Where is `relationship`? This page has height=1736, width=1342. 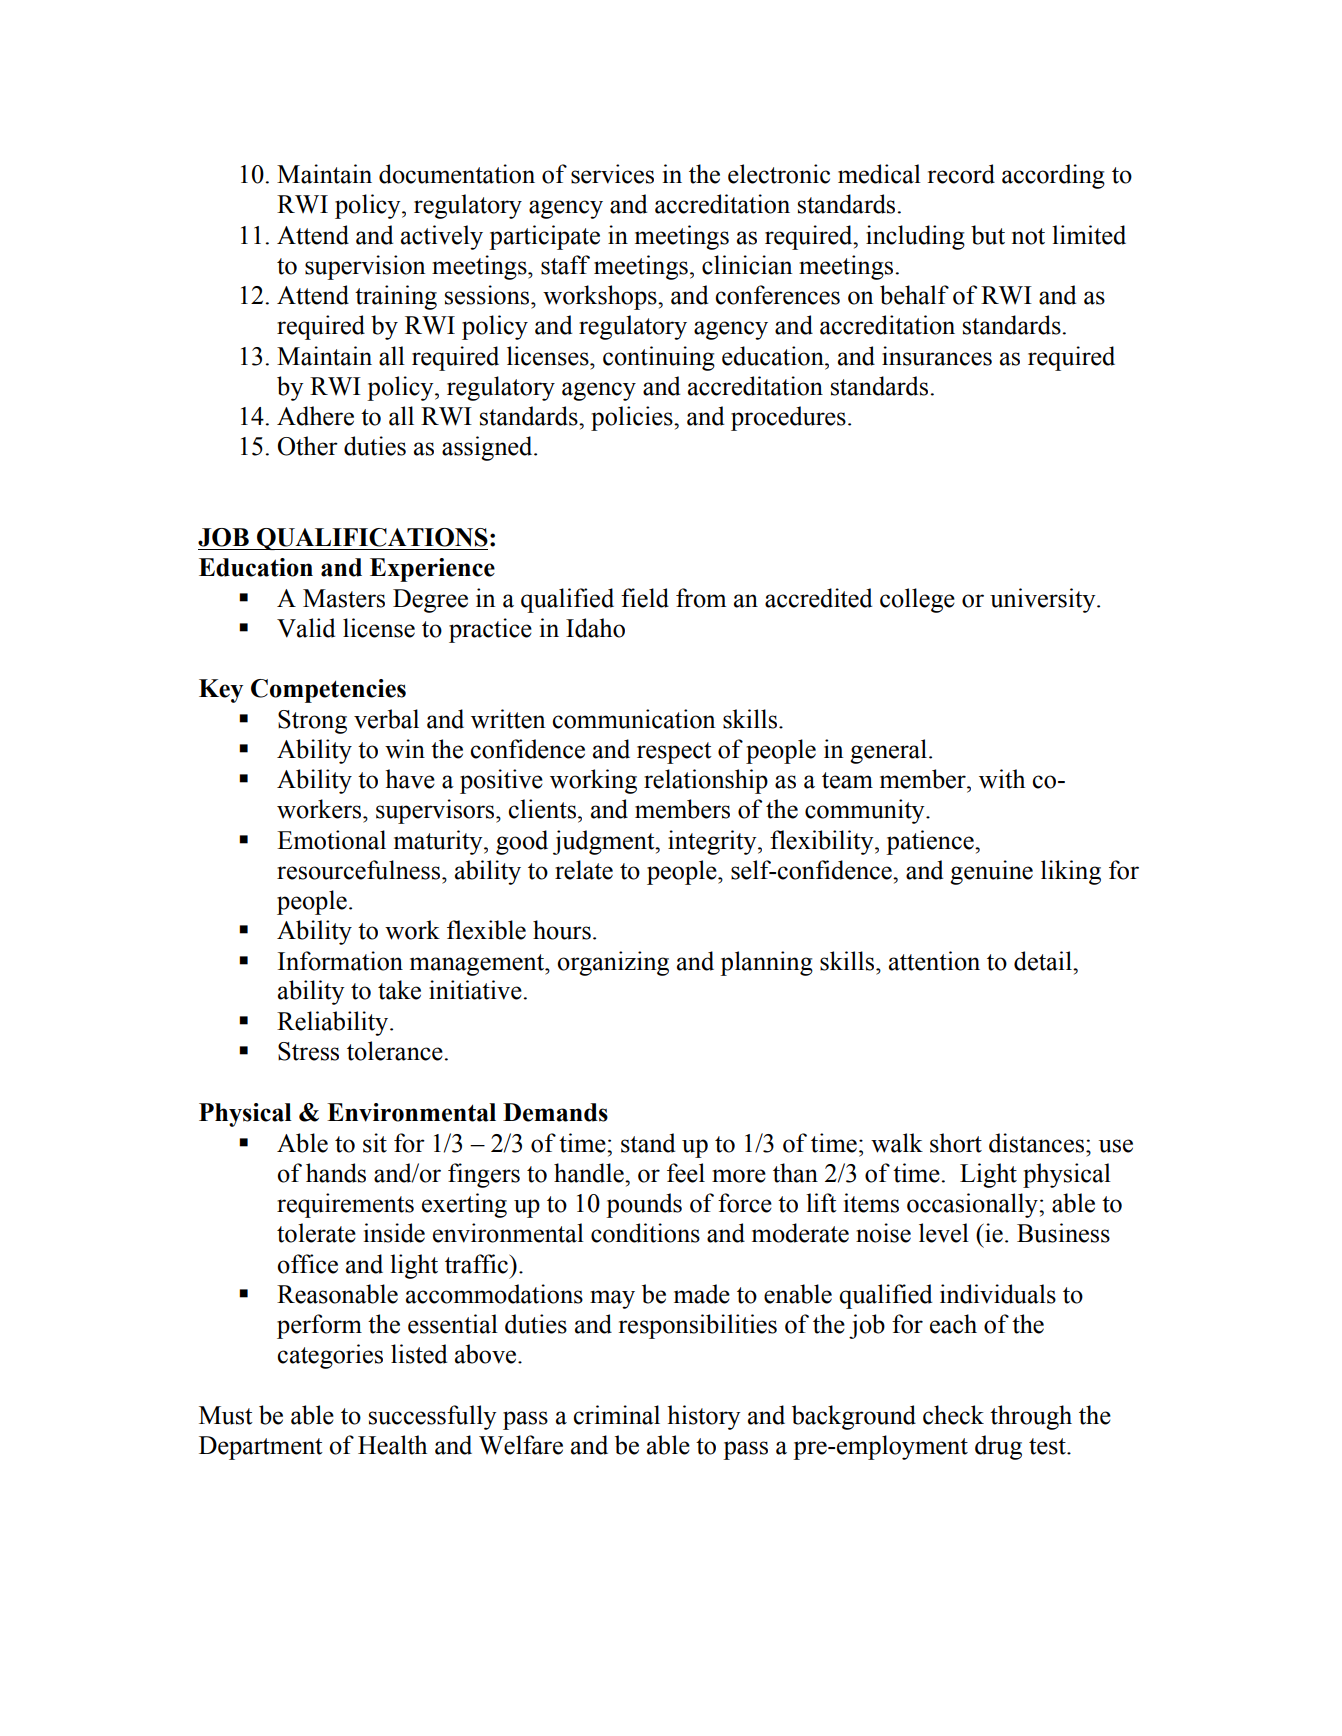 relationship is located at coordinates (706, 781).
